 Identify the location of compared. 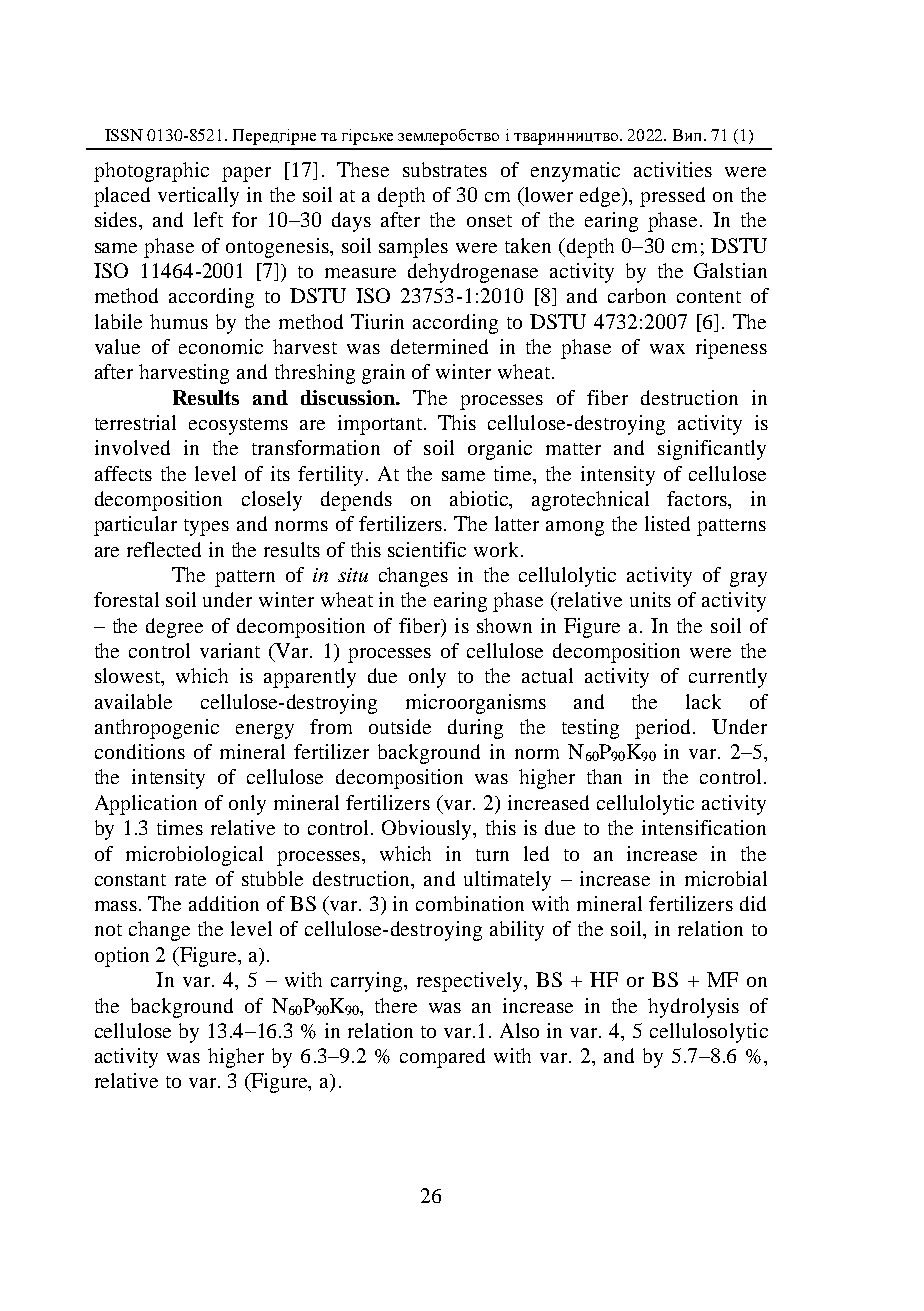
(442, 1058).
